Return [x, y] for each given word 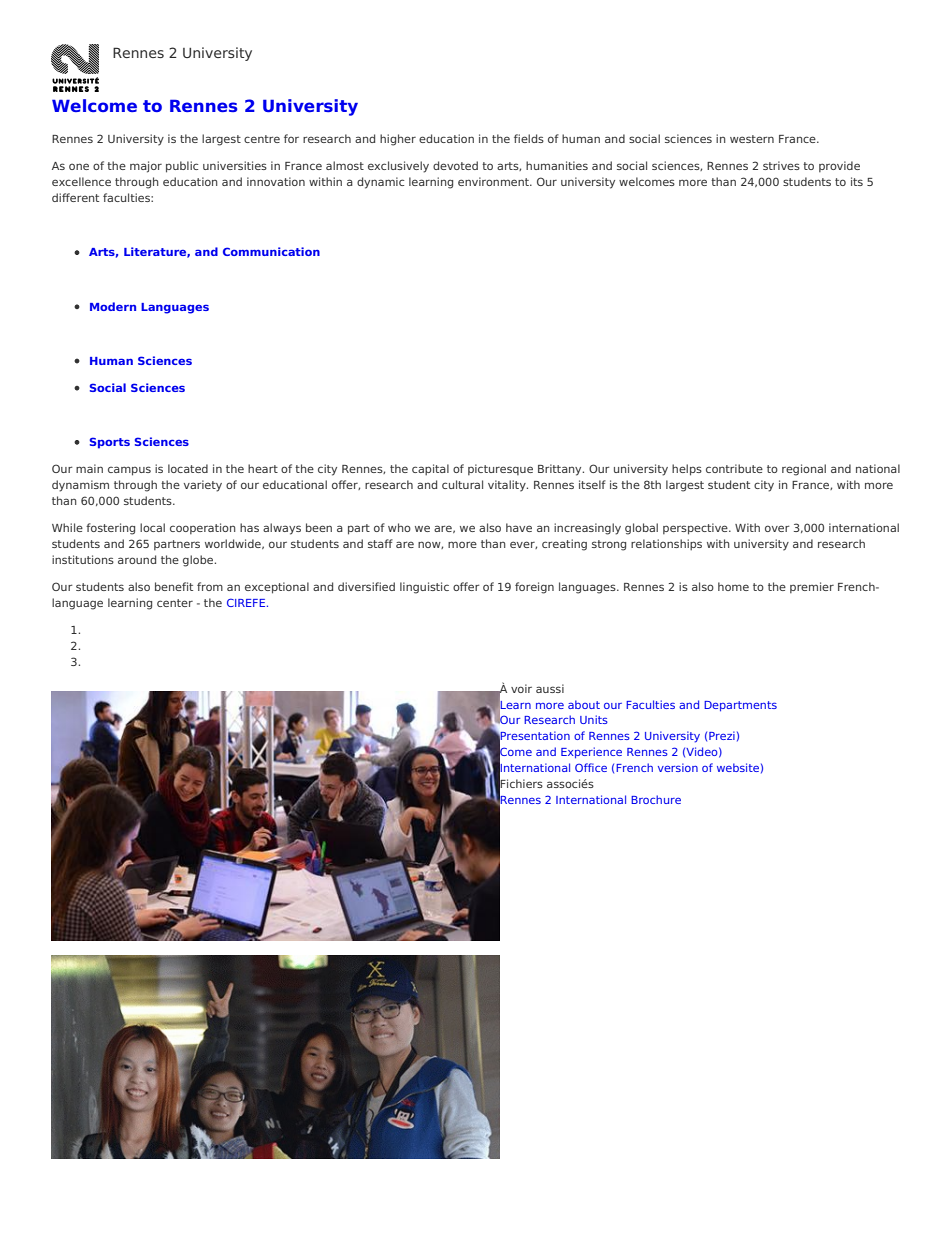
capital [430, 470]
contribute [734, 468]
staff [380, 543]
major [146, 167]
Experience [591, 753]
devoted [455, 165]
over [777, 528]
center [175, 603]
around [137, 559]
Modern [113, 306]
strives [781, 165]
